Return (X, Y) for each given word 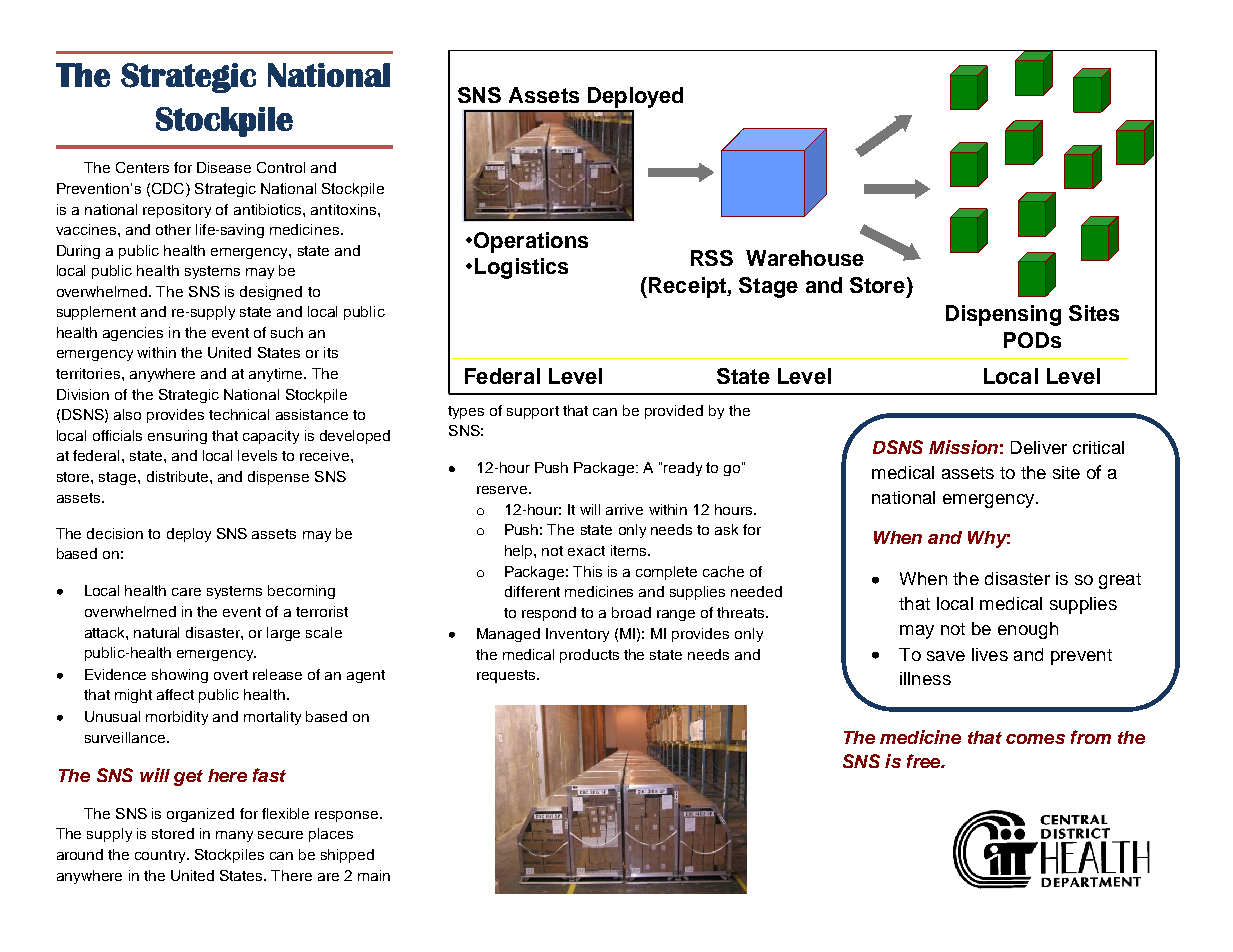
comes (1035, 739)
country (161, 856)
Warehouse (805, 258)
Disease (224, 167)
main (374, 875)
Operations (531, 242)
